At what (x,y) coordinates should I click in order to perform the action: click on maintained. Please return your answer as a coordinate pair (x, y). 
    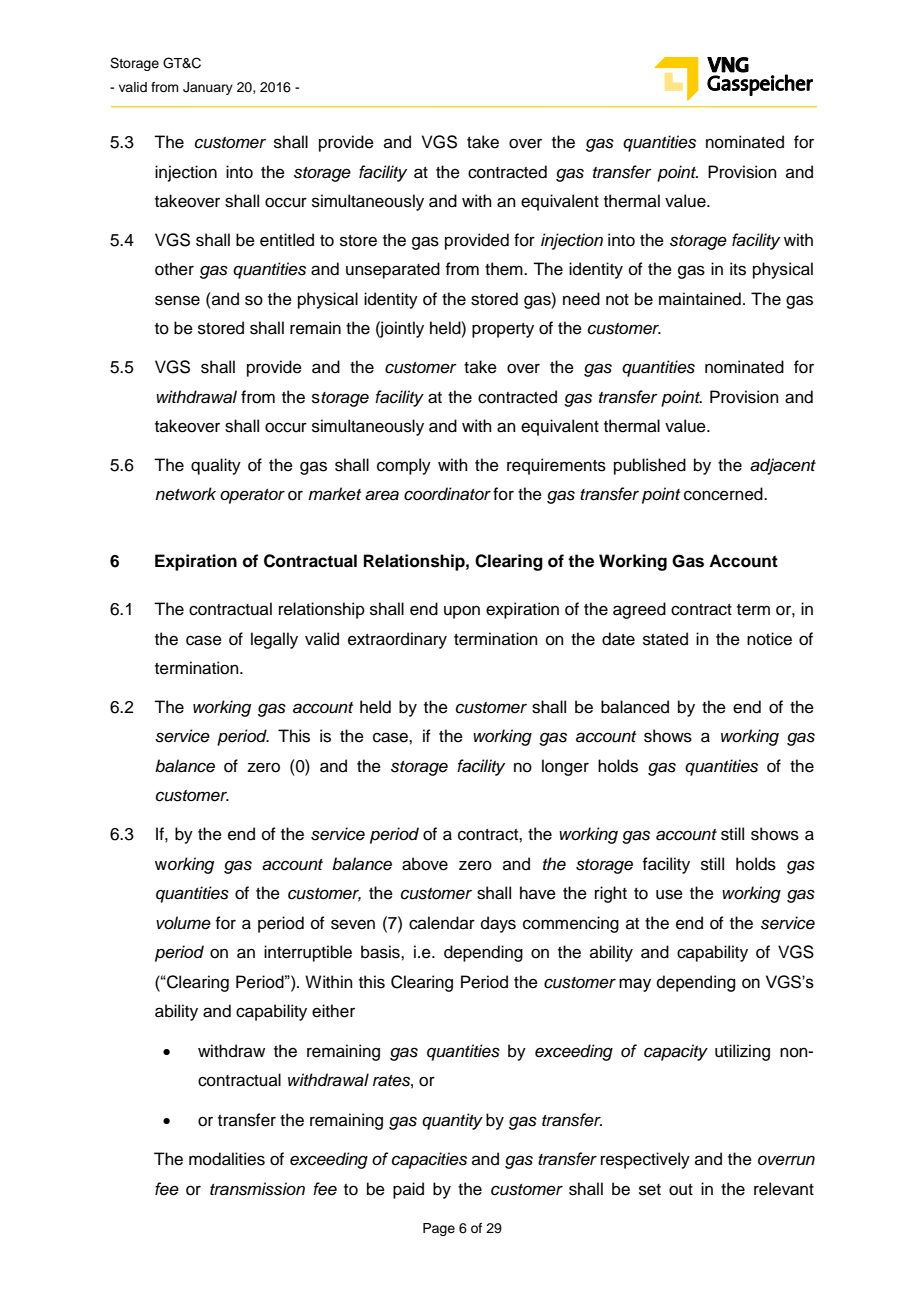
    Looking at the image, I should click on (700, 299).
